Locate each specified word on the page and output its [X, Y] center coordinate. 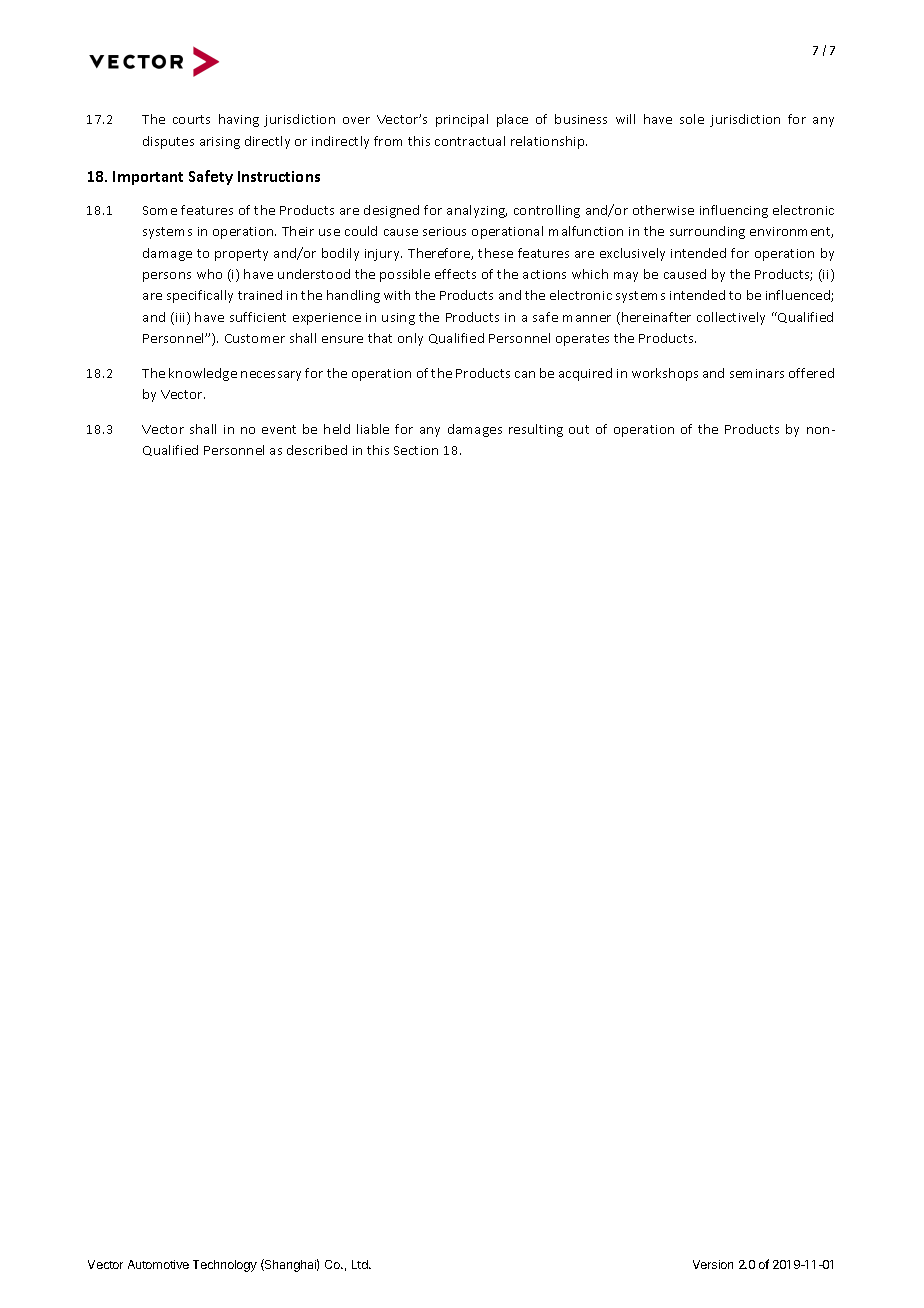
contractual [470, 141]
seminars [757, 373]
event [279, 429]
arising [220, 143]
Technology [225, 1266]
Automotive [158, 1264]
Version [713, 1264]
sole [692, 119]
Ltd [361, 1264]
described [317, 450]
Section [416, 450]
